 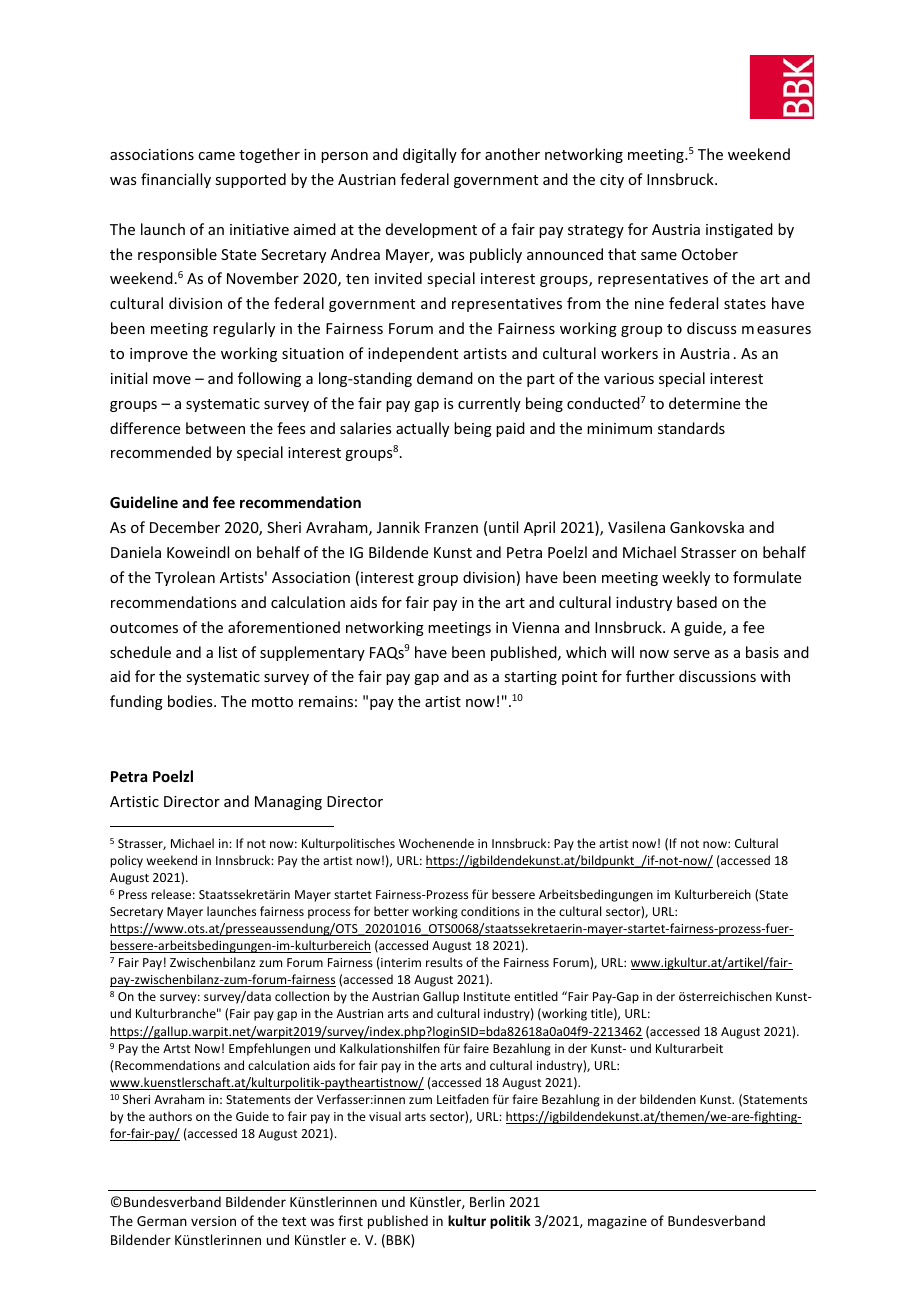 I want to click on Tyrolean, so click(x=185, y=578).
